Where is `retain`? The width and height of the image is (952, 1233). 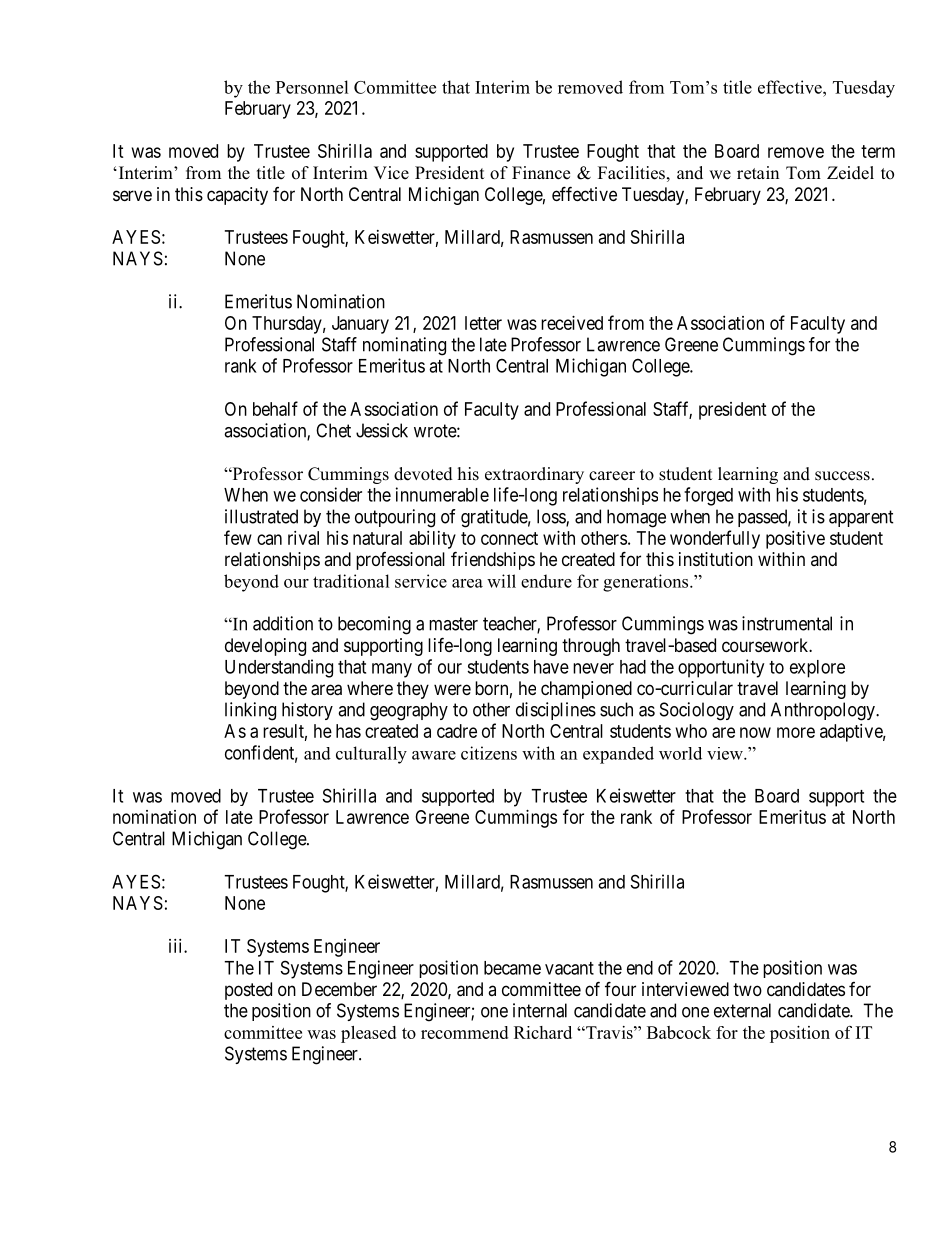 retain is located at coordinates (758, 173).
